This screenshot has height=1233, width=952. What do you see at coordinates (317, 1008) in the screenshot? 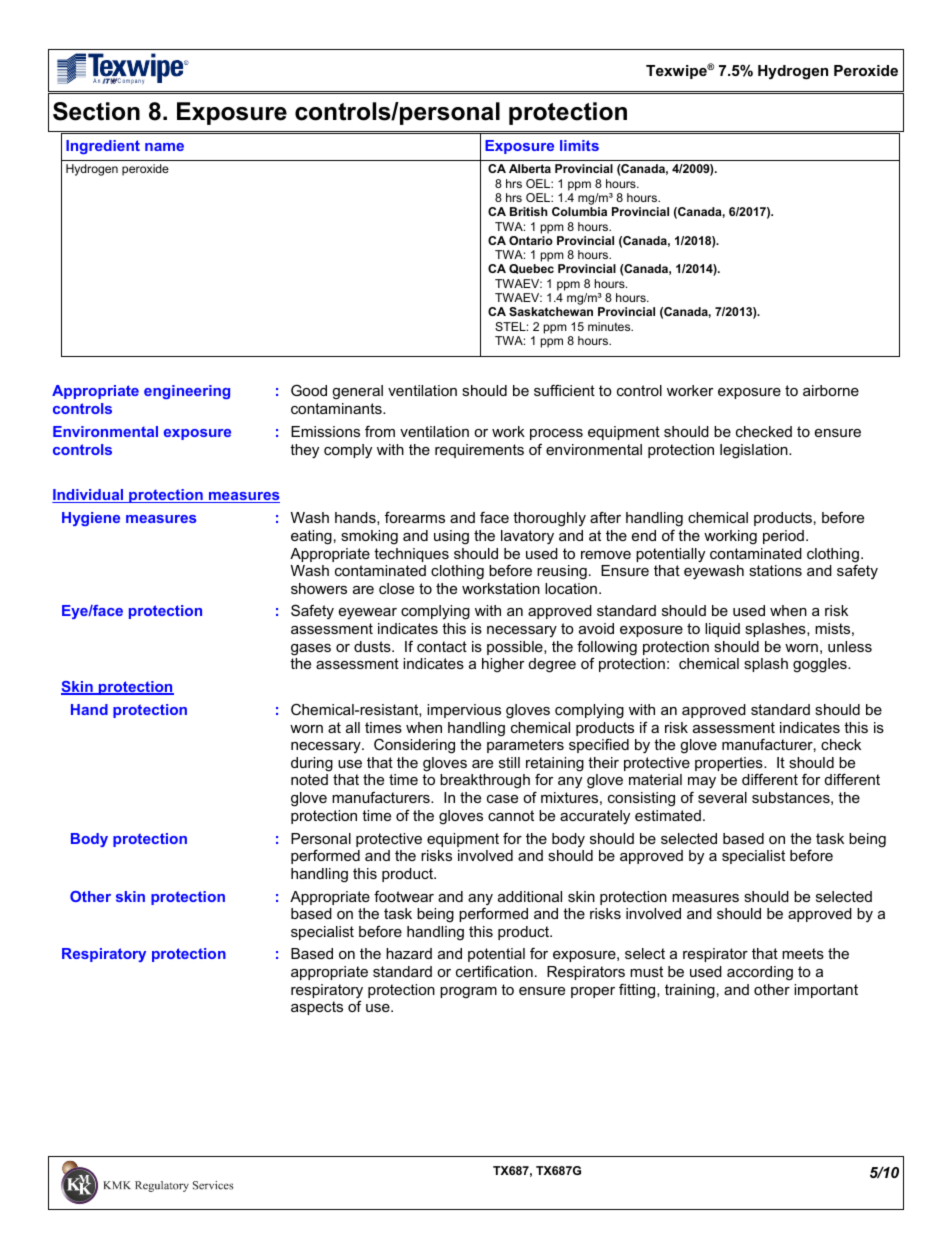
I see `aspects` at bounding box center [317, 1008].
